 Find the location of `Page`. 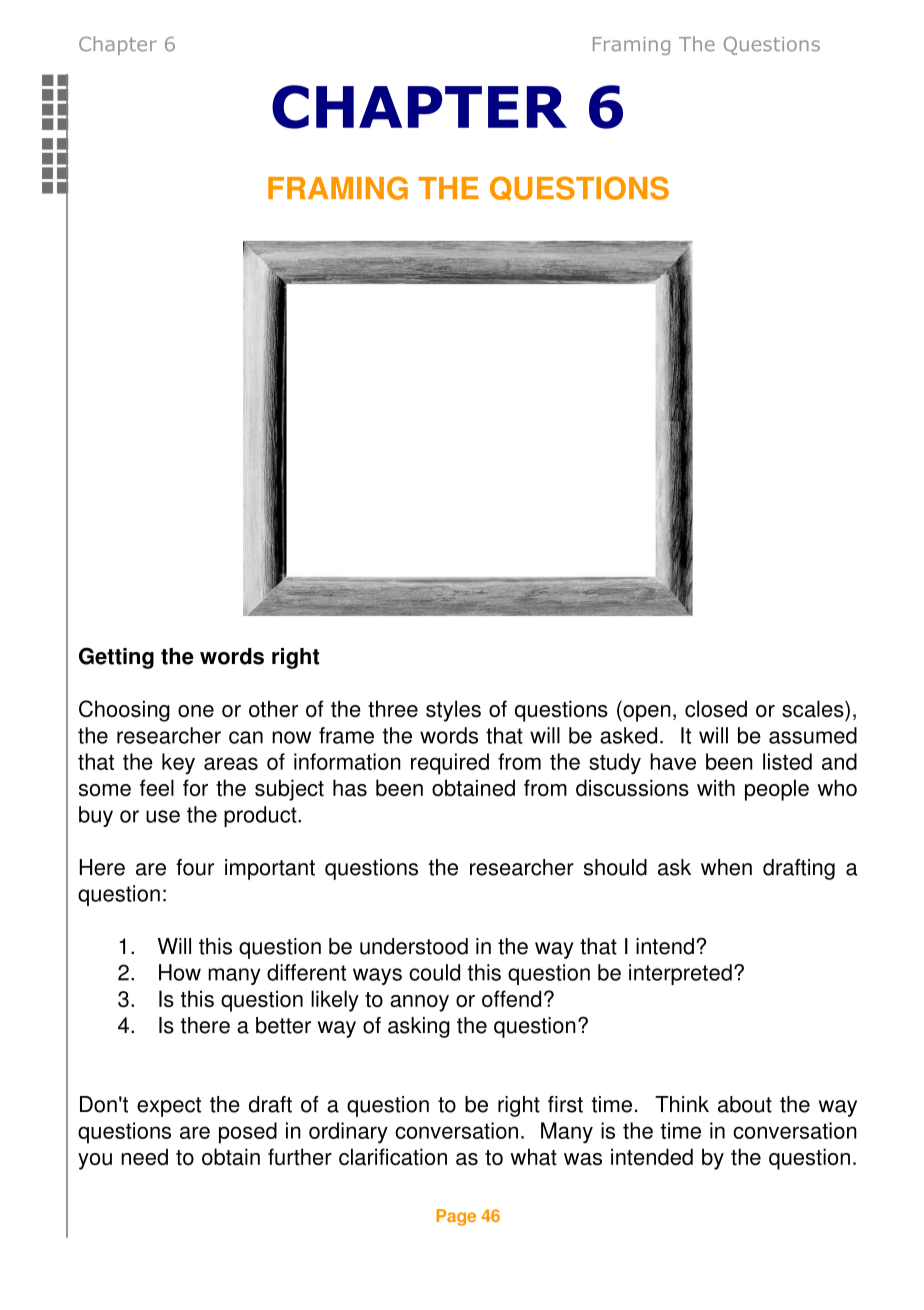

Page is located at coordinates (456, 1217).
